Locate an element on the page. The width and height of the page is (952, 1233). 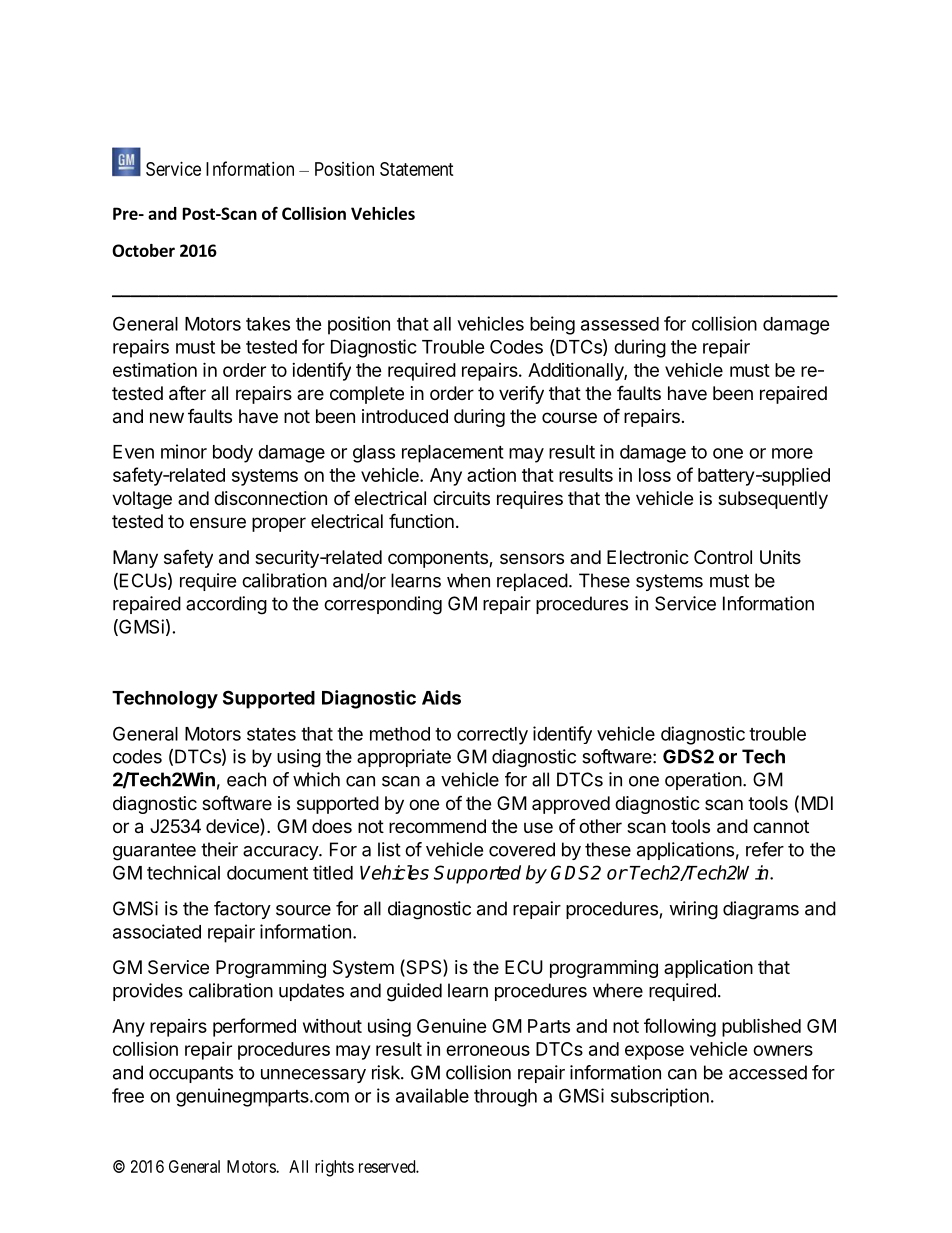
according is located at coordinates (226, 605).
